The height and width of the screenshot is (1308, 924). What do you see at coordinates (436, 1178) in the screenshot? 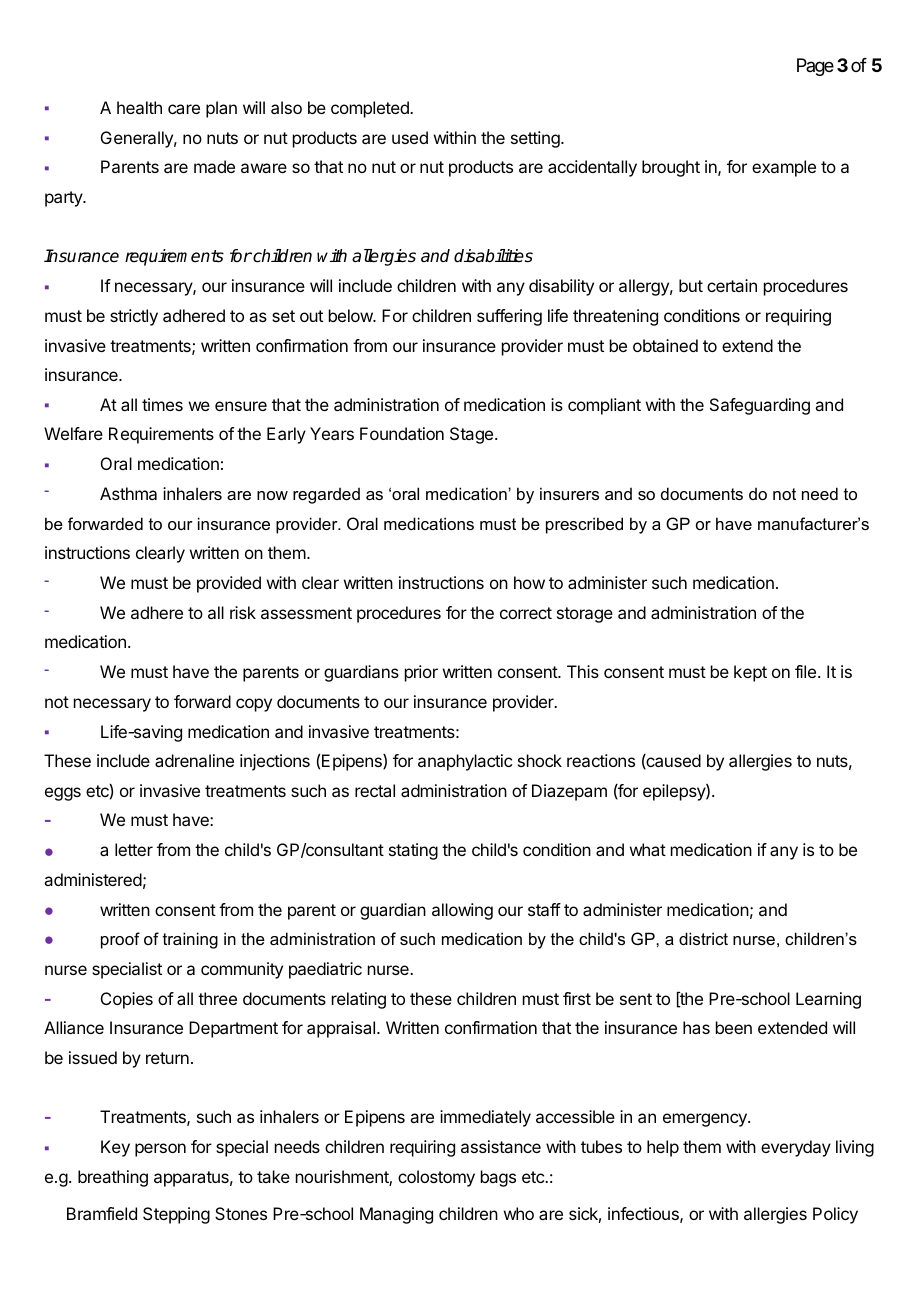
I see `colostomy` at bounding box center [436, 1178].
